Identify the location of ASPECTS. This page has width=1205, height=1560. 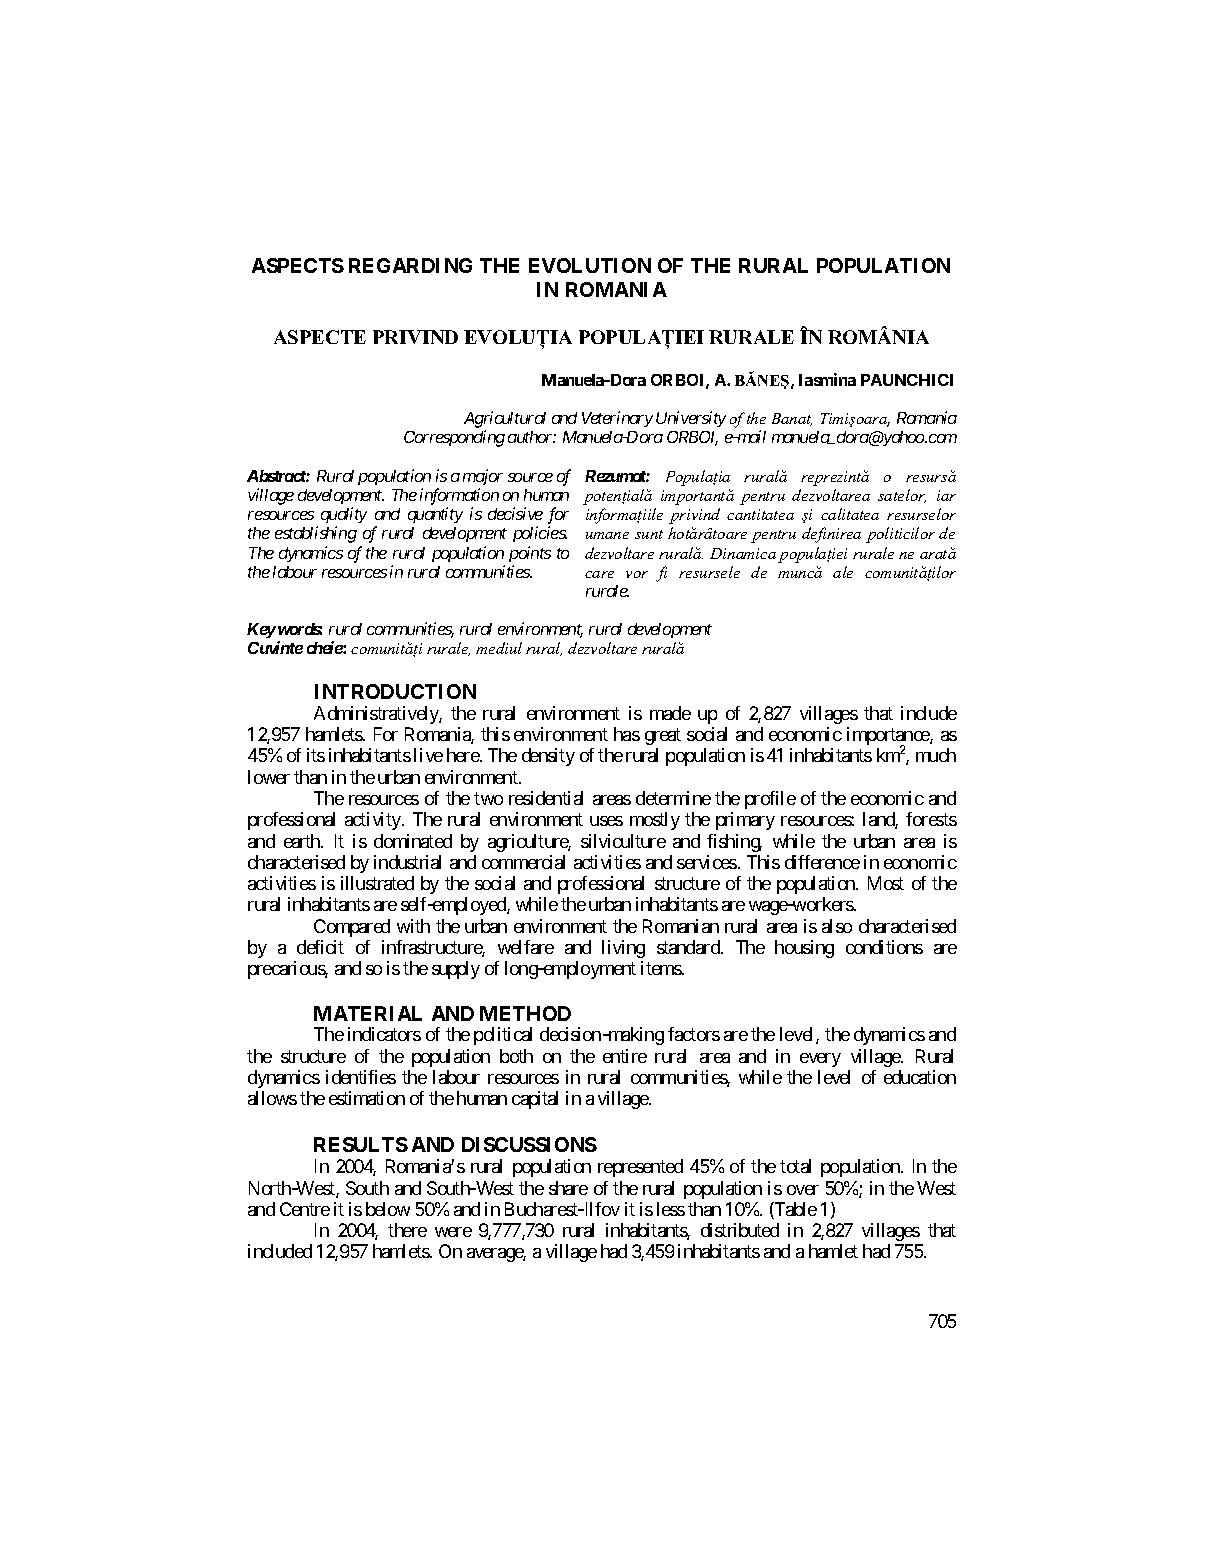
(298, 265).
